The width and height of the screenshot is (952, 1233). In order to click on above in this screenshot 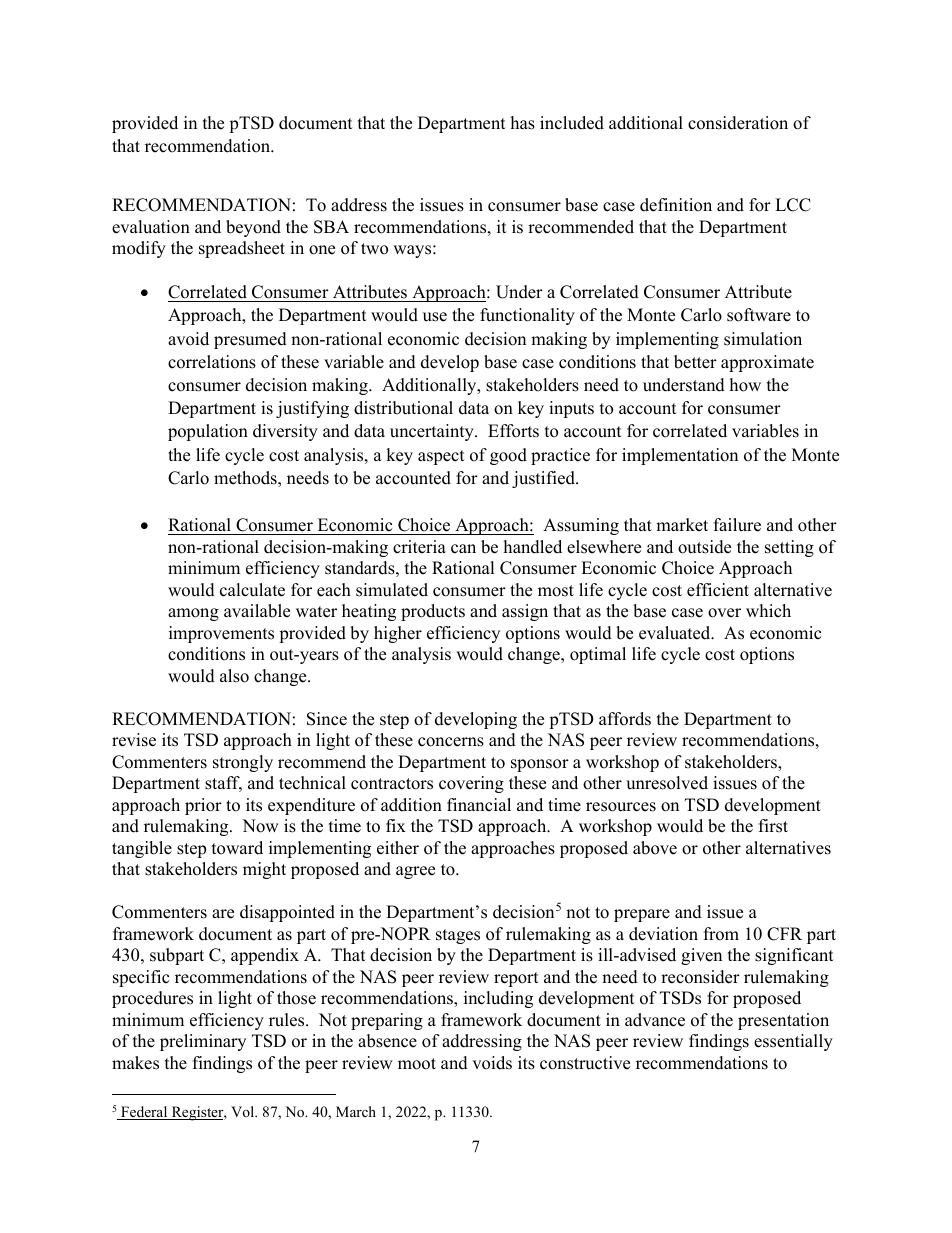, I will do `click(655, 848)`.
